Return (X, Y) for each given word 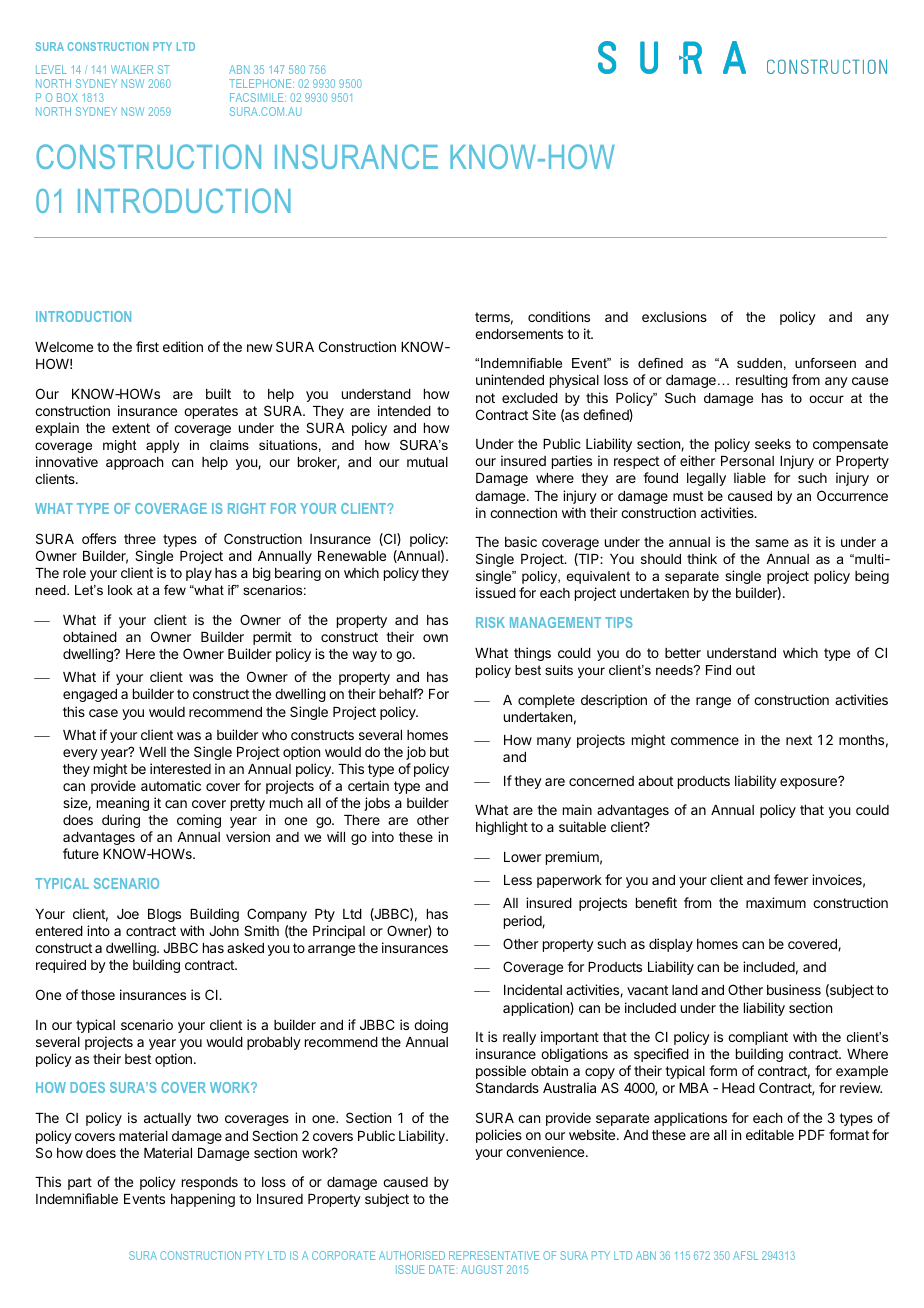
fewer (791, 879)
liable (750, 477)
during (121, 821)
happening (203, 1200)
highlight (502, 828)
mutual (427, 462)
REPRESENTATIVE (494, 1255)
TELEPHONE (261, 83)
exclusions (674, 316)
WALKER (132, 69)
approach (134, 463)
